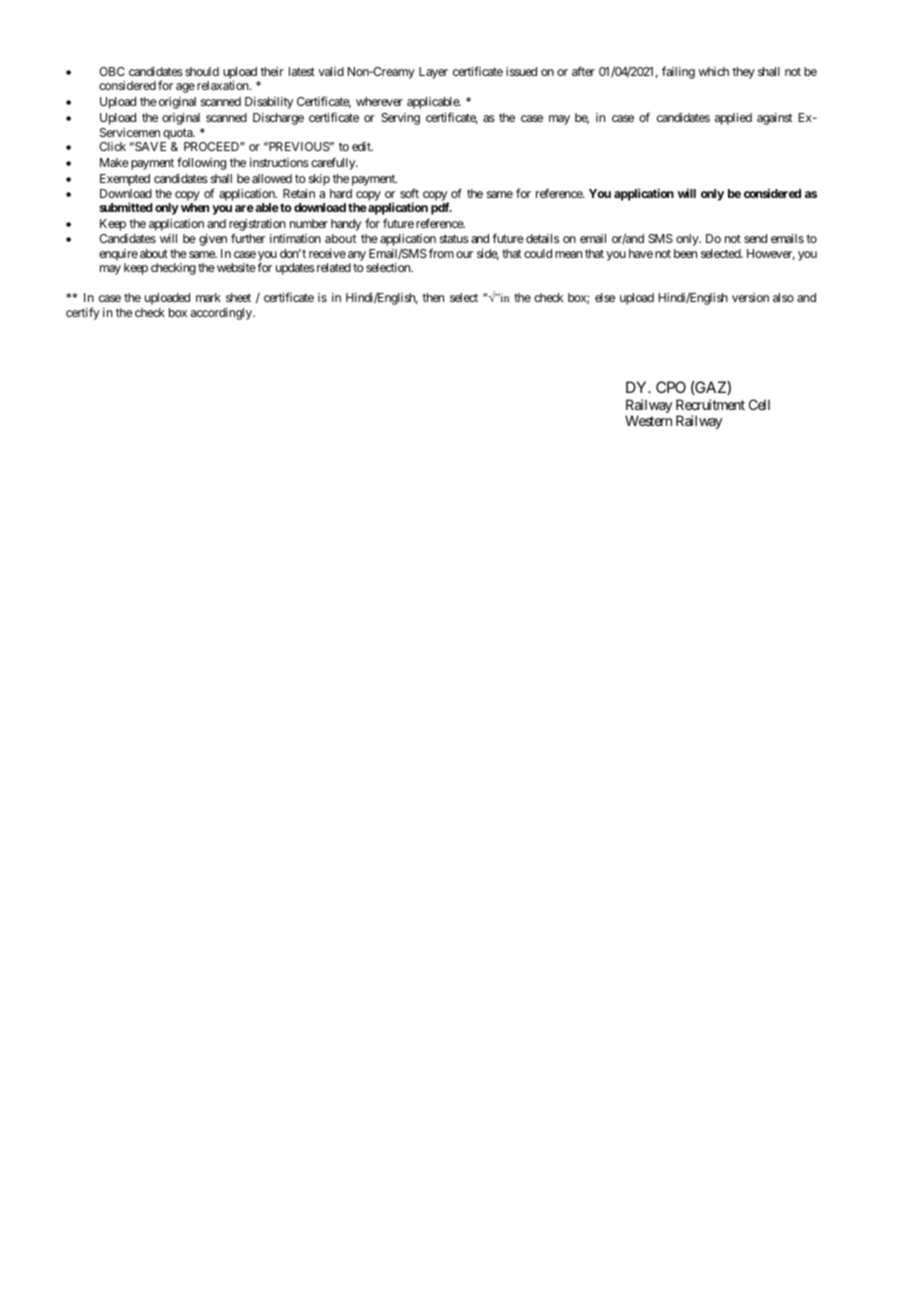 The image size is (924, 1308). What do you see at coordinates (733, 119) in the document?
I see `applied` at bounding box center [733, 119].
